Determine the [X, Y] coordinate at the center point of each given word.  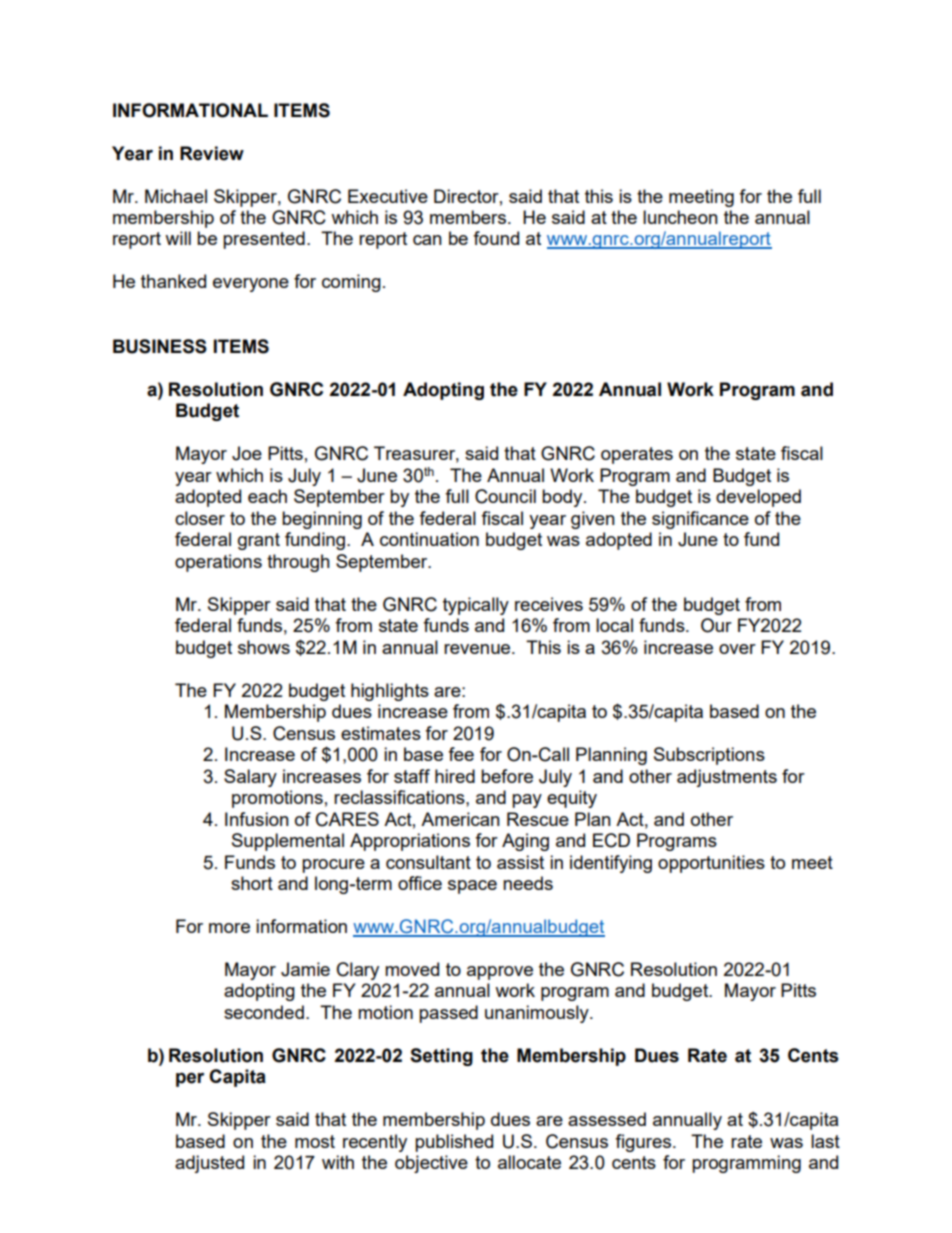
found [496, 238]
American [460, 819]
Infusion [257, 819]
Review [212, 153]
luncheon [680, 217]
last [825, 1141]
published [454, 1143]
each [267, 496]
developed [758, 498]
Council [505, 496]
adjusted [209, 1164]
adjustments [727, 778]
